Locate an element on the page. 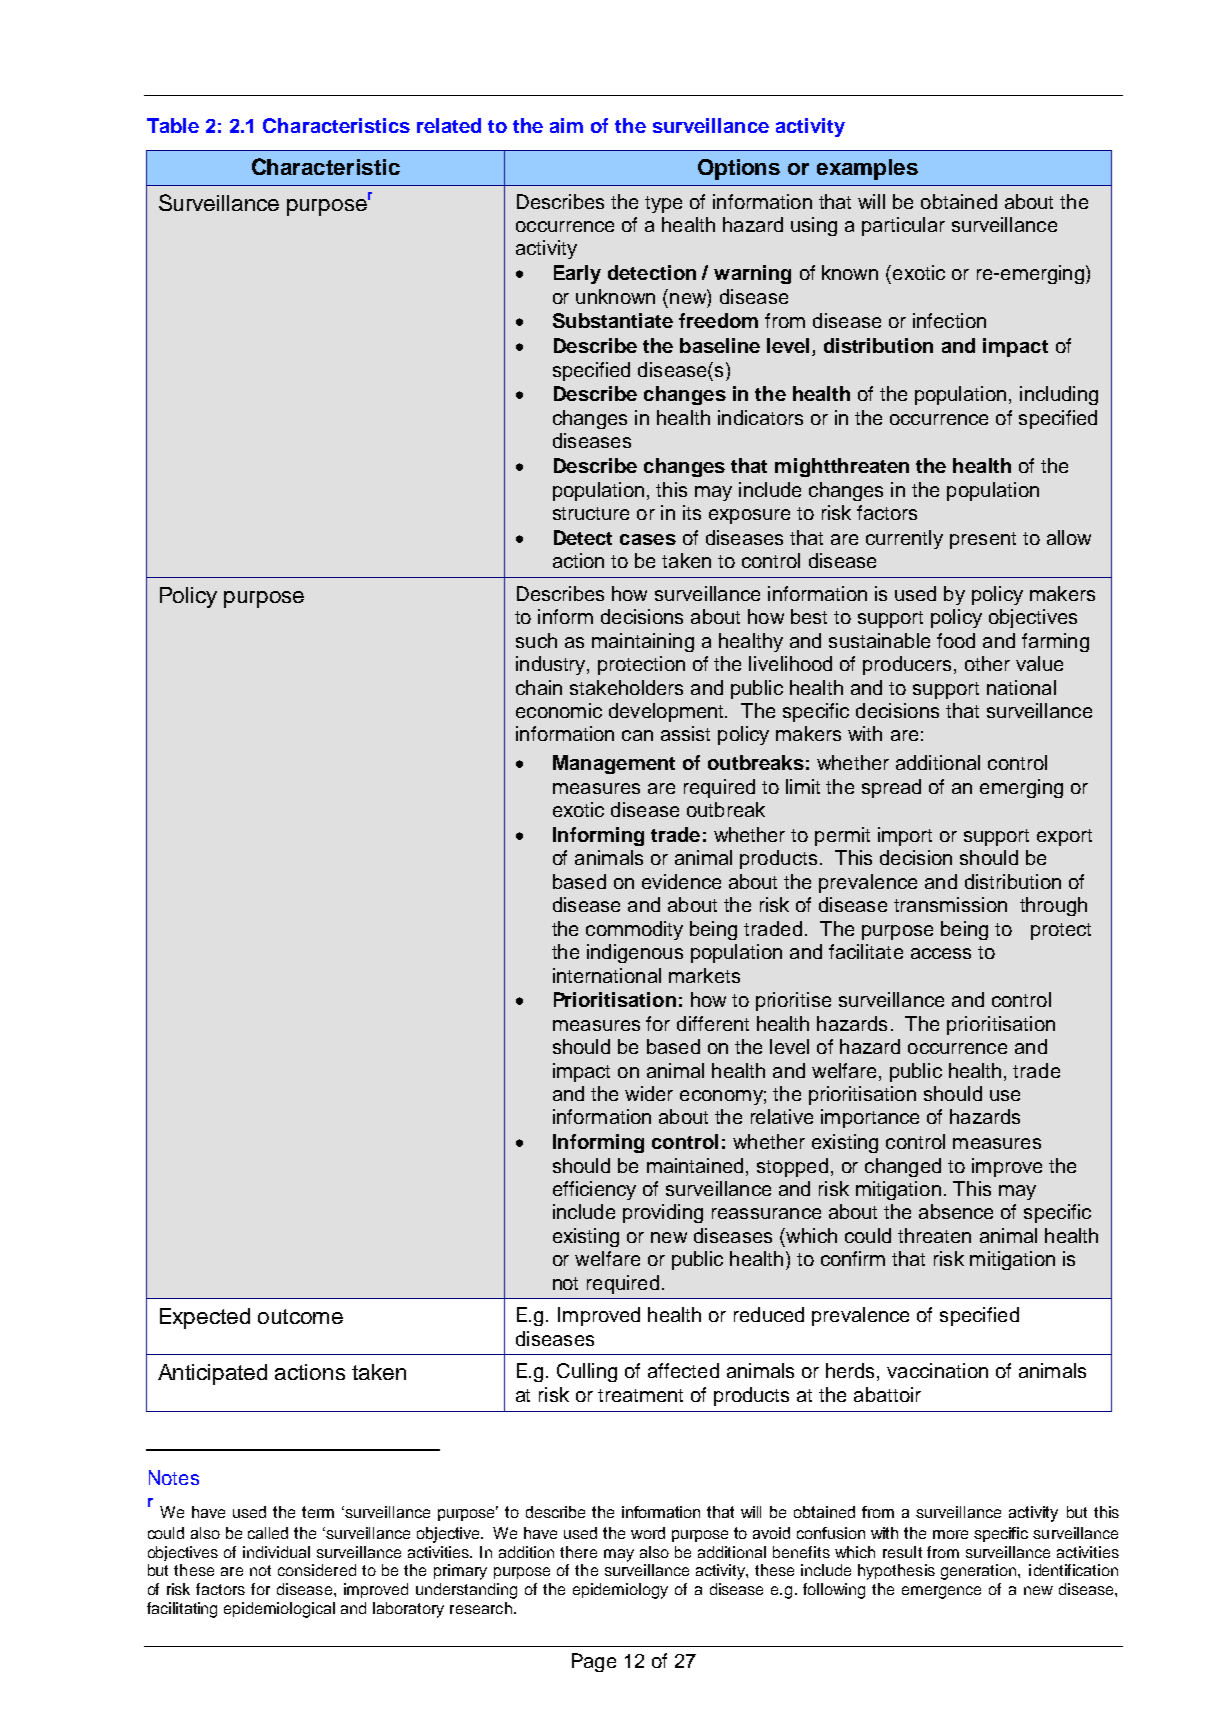 The height and width of the document is (1715, 1213). epidemiological is located at coordinates (279, 1610).
